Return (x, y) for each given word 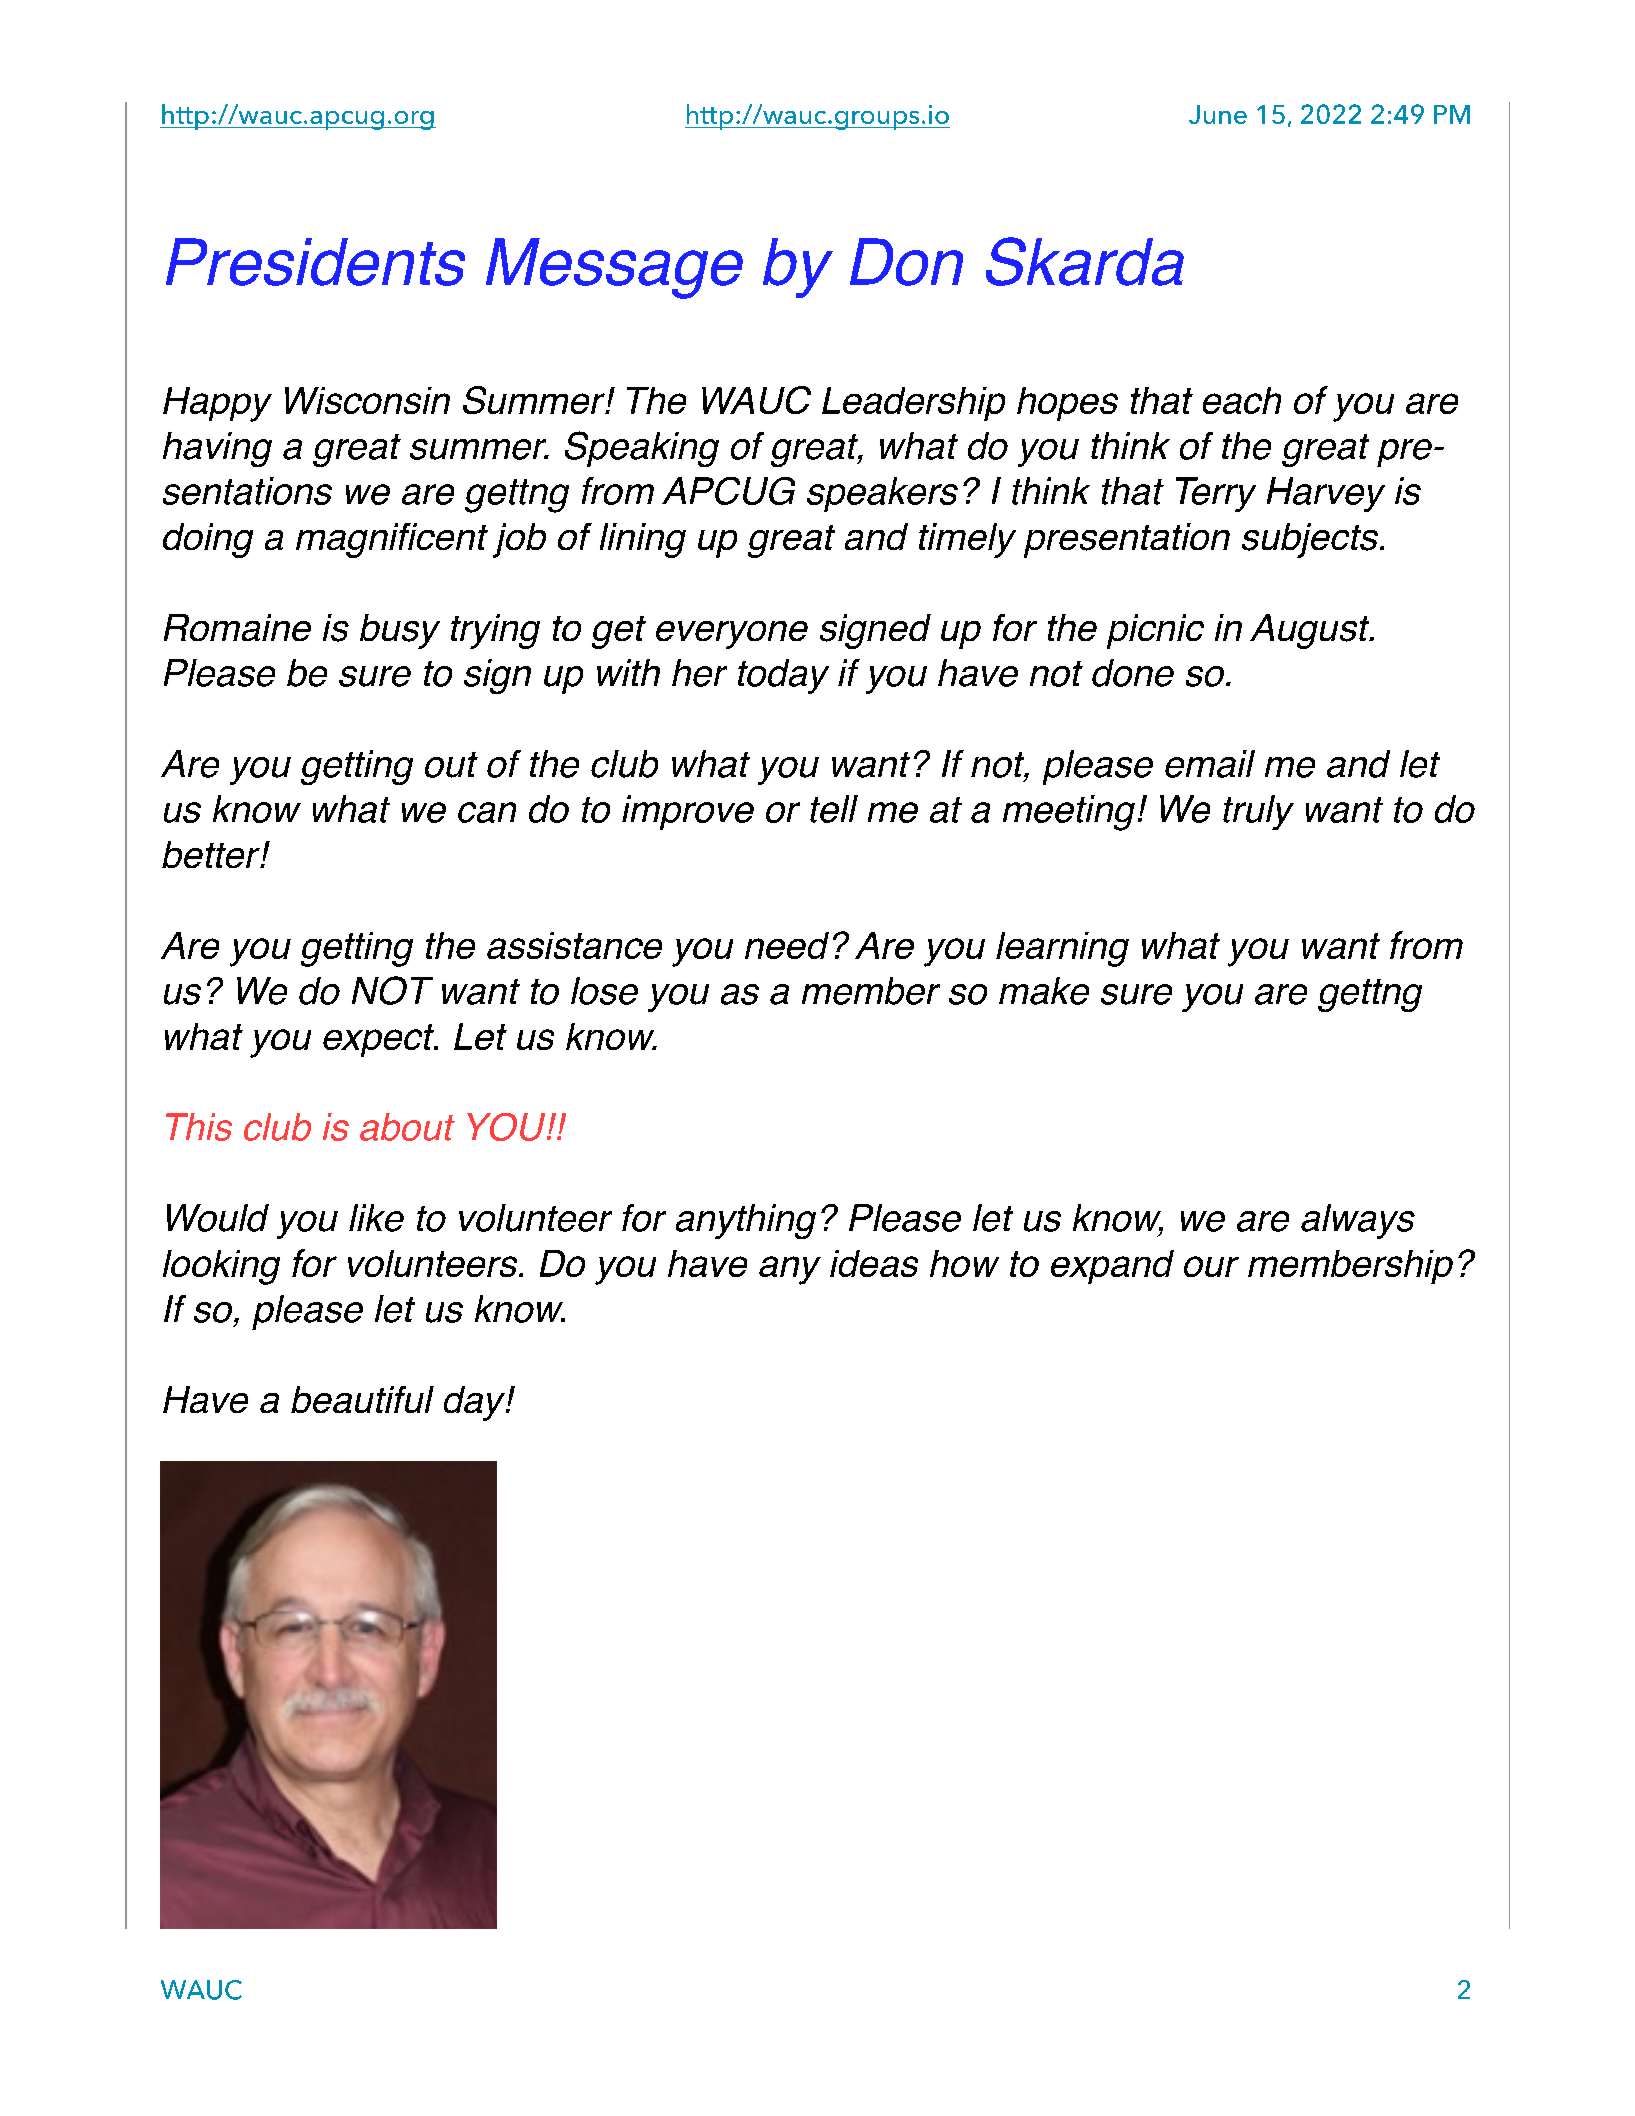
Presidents (315, 262)
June (1218, 114)
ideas (874, 1263)
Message (614, 268)
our (1211, 1266)
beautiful (362, 1399)
